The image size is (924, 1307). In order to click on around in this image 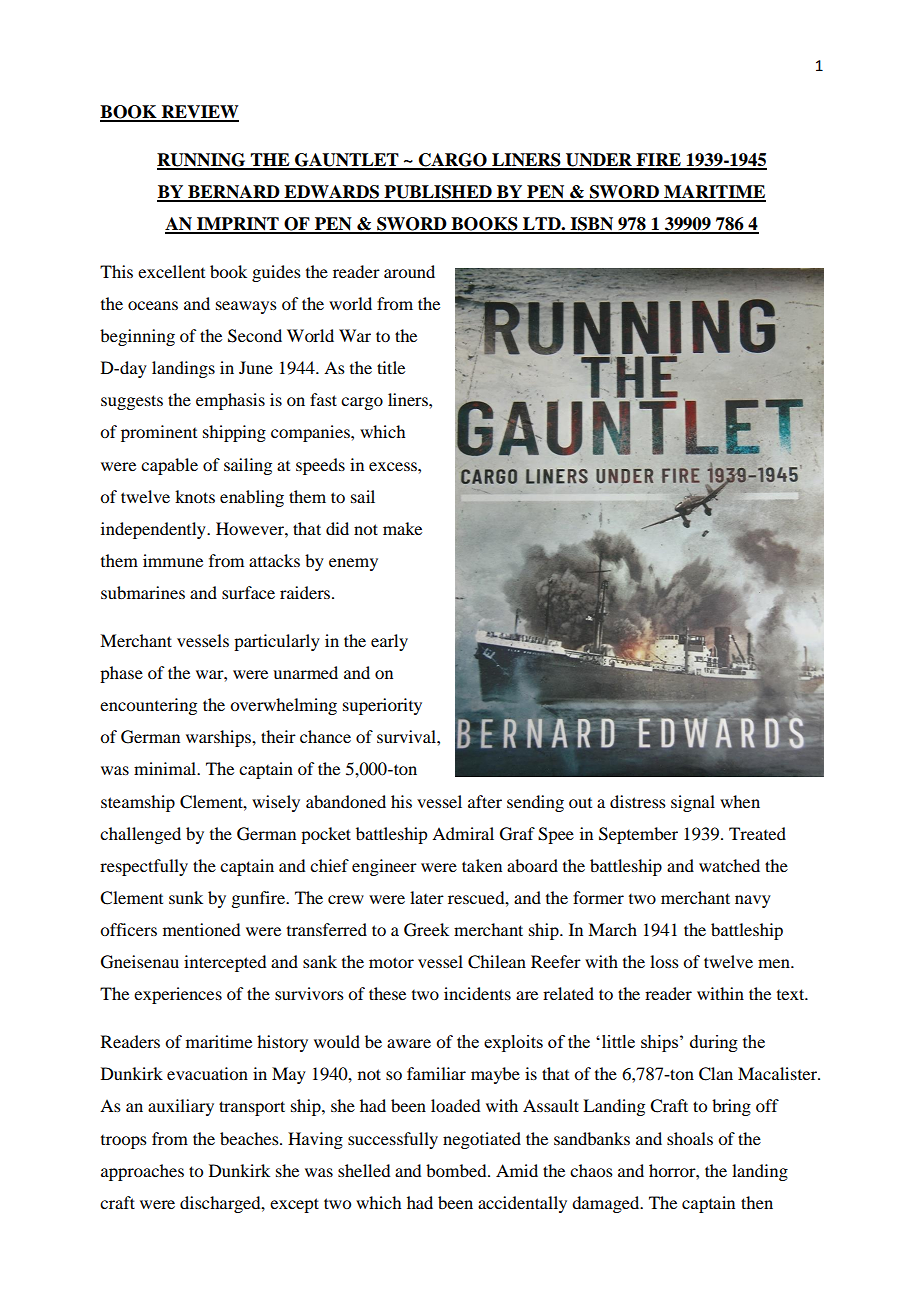, I will do `click(409, 271)`.
